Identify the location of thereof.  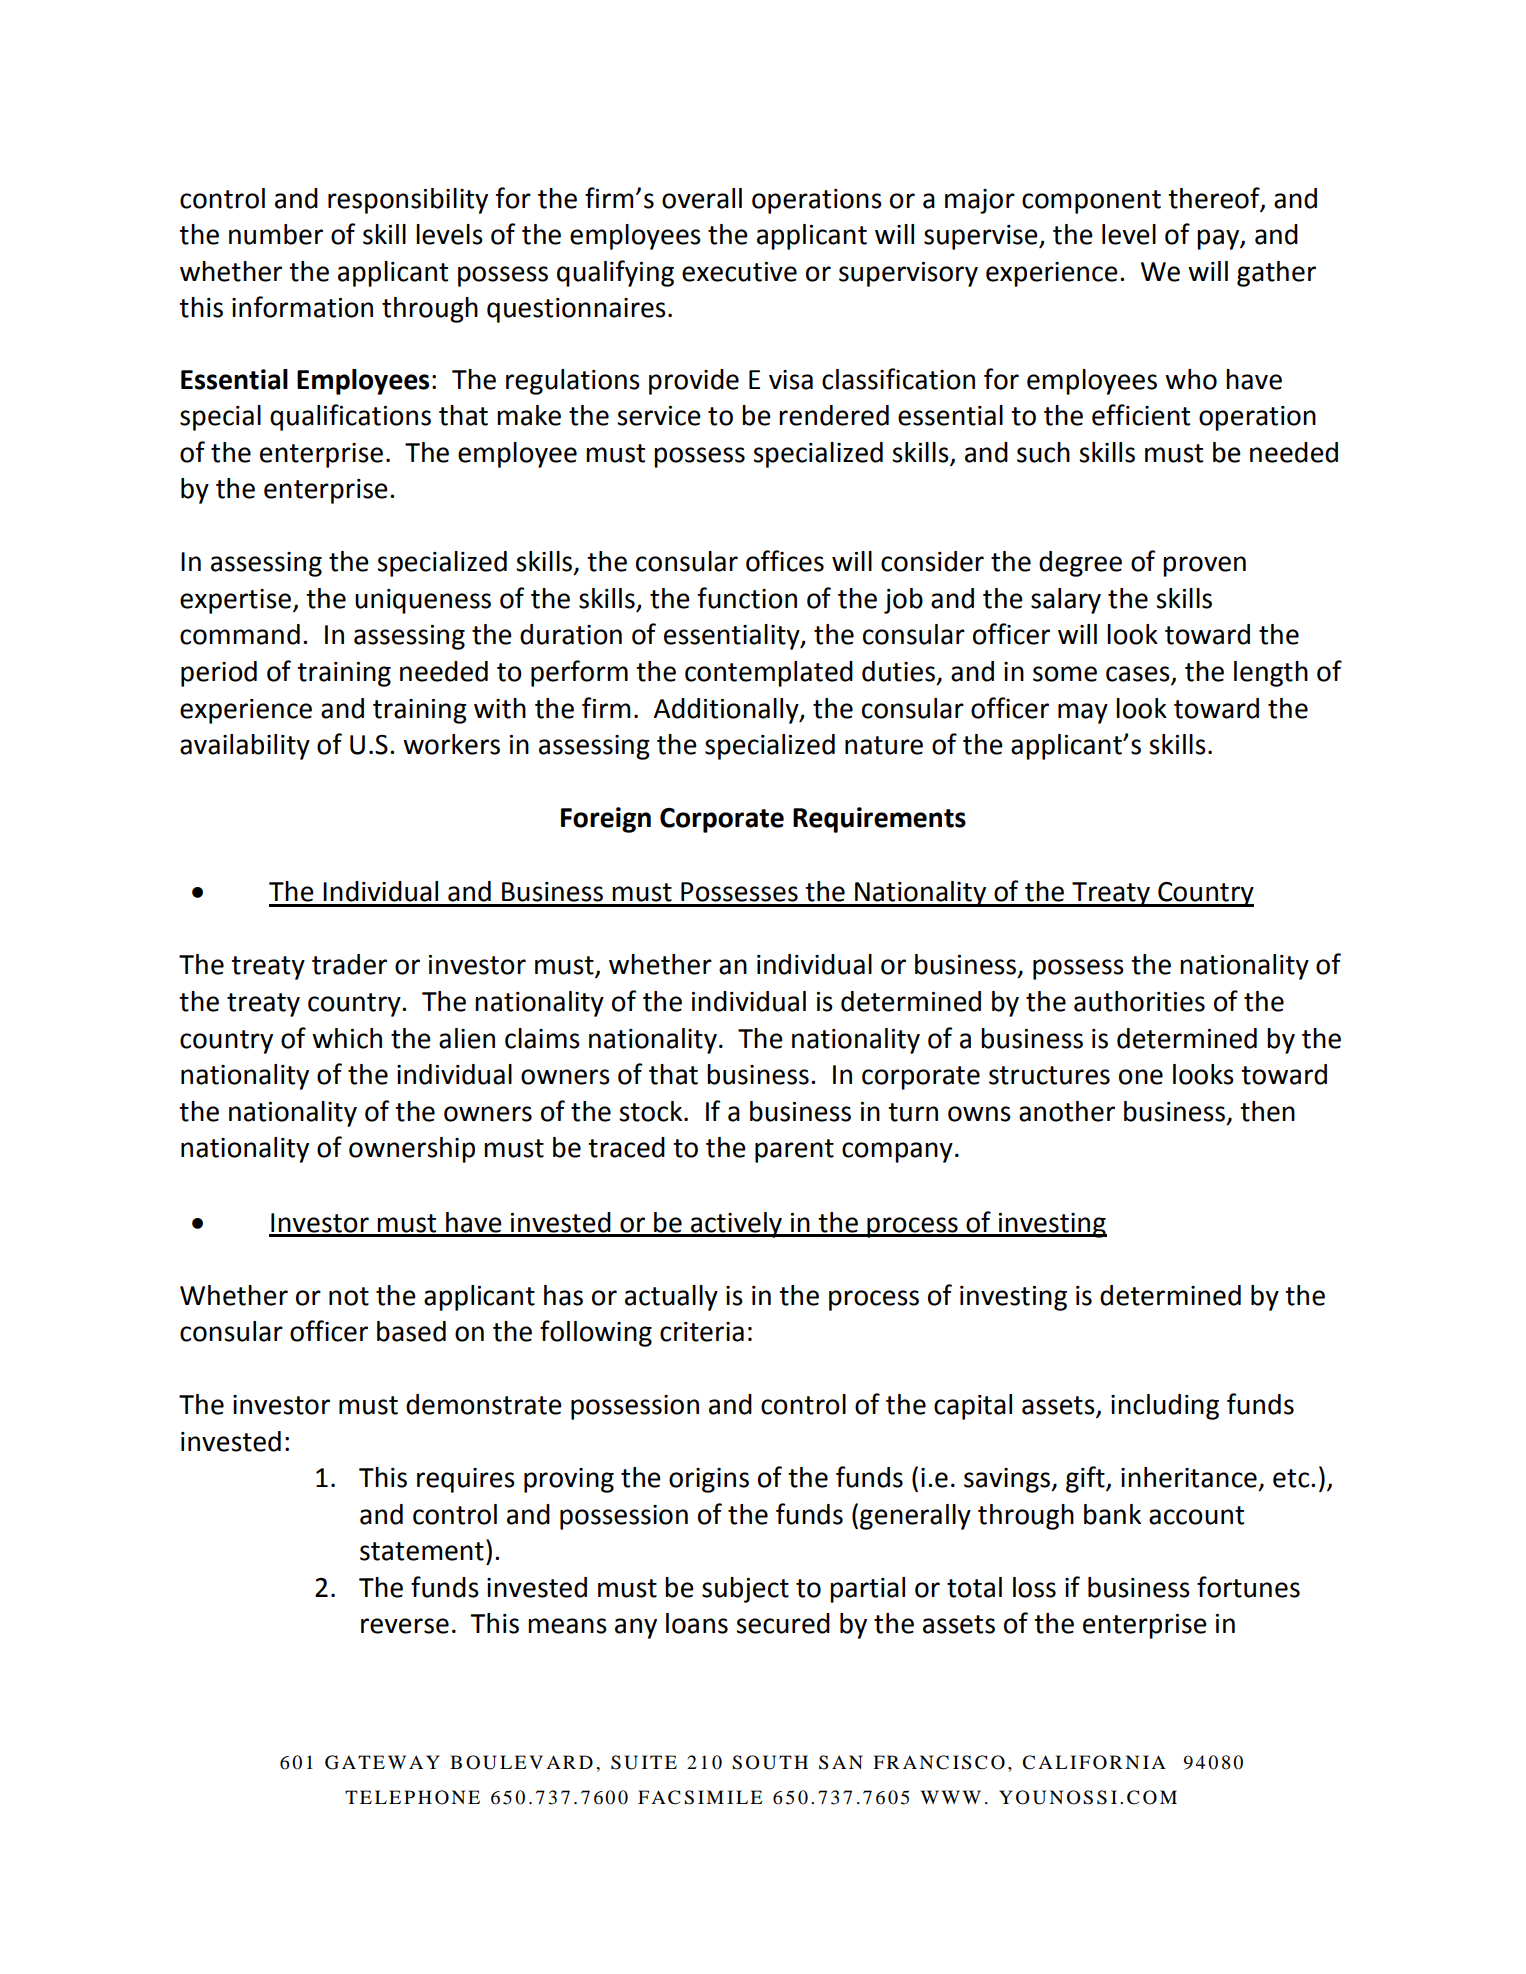
(1215, 199).
